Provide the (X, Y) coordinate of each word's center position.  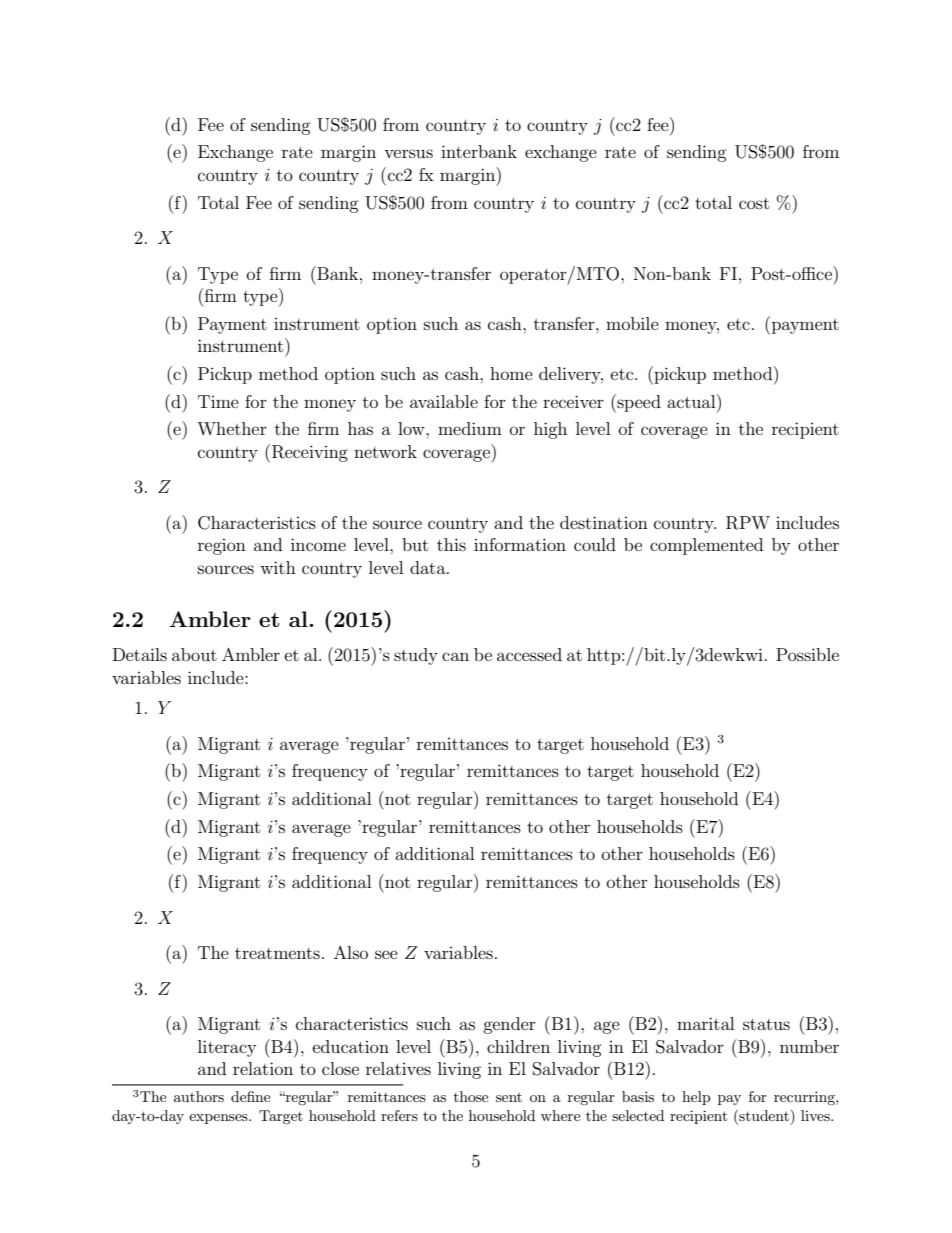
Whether (232, 428)
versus (408, 153)
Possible (807, 654)
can (455, 656)
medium (470, 428)
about (194, 654)
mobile (632, 323)
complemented (706, 546)
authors (199, 1096)
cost (754, 203)
